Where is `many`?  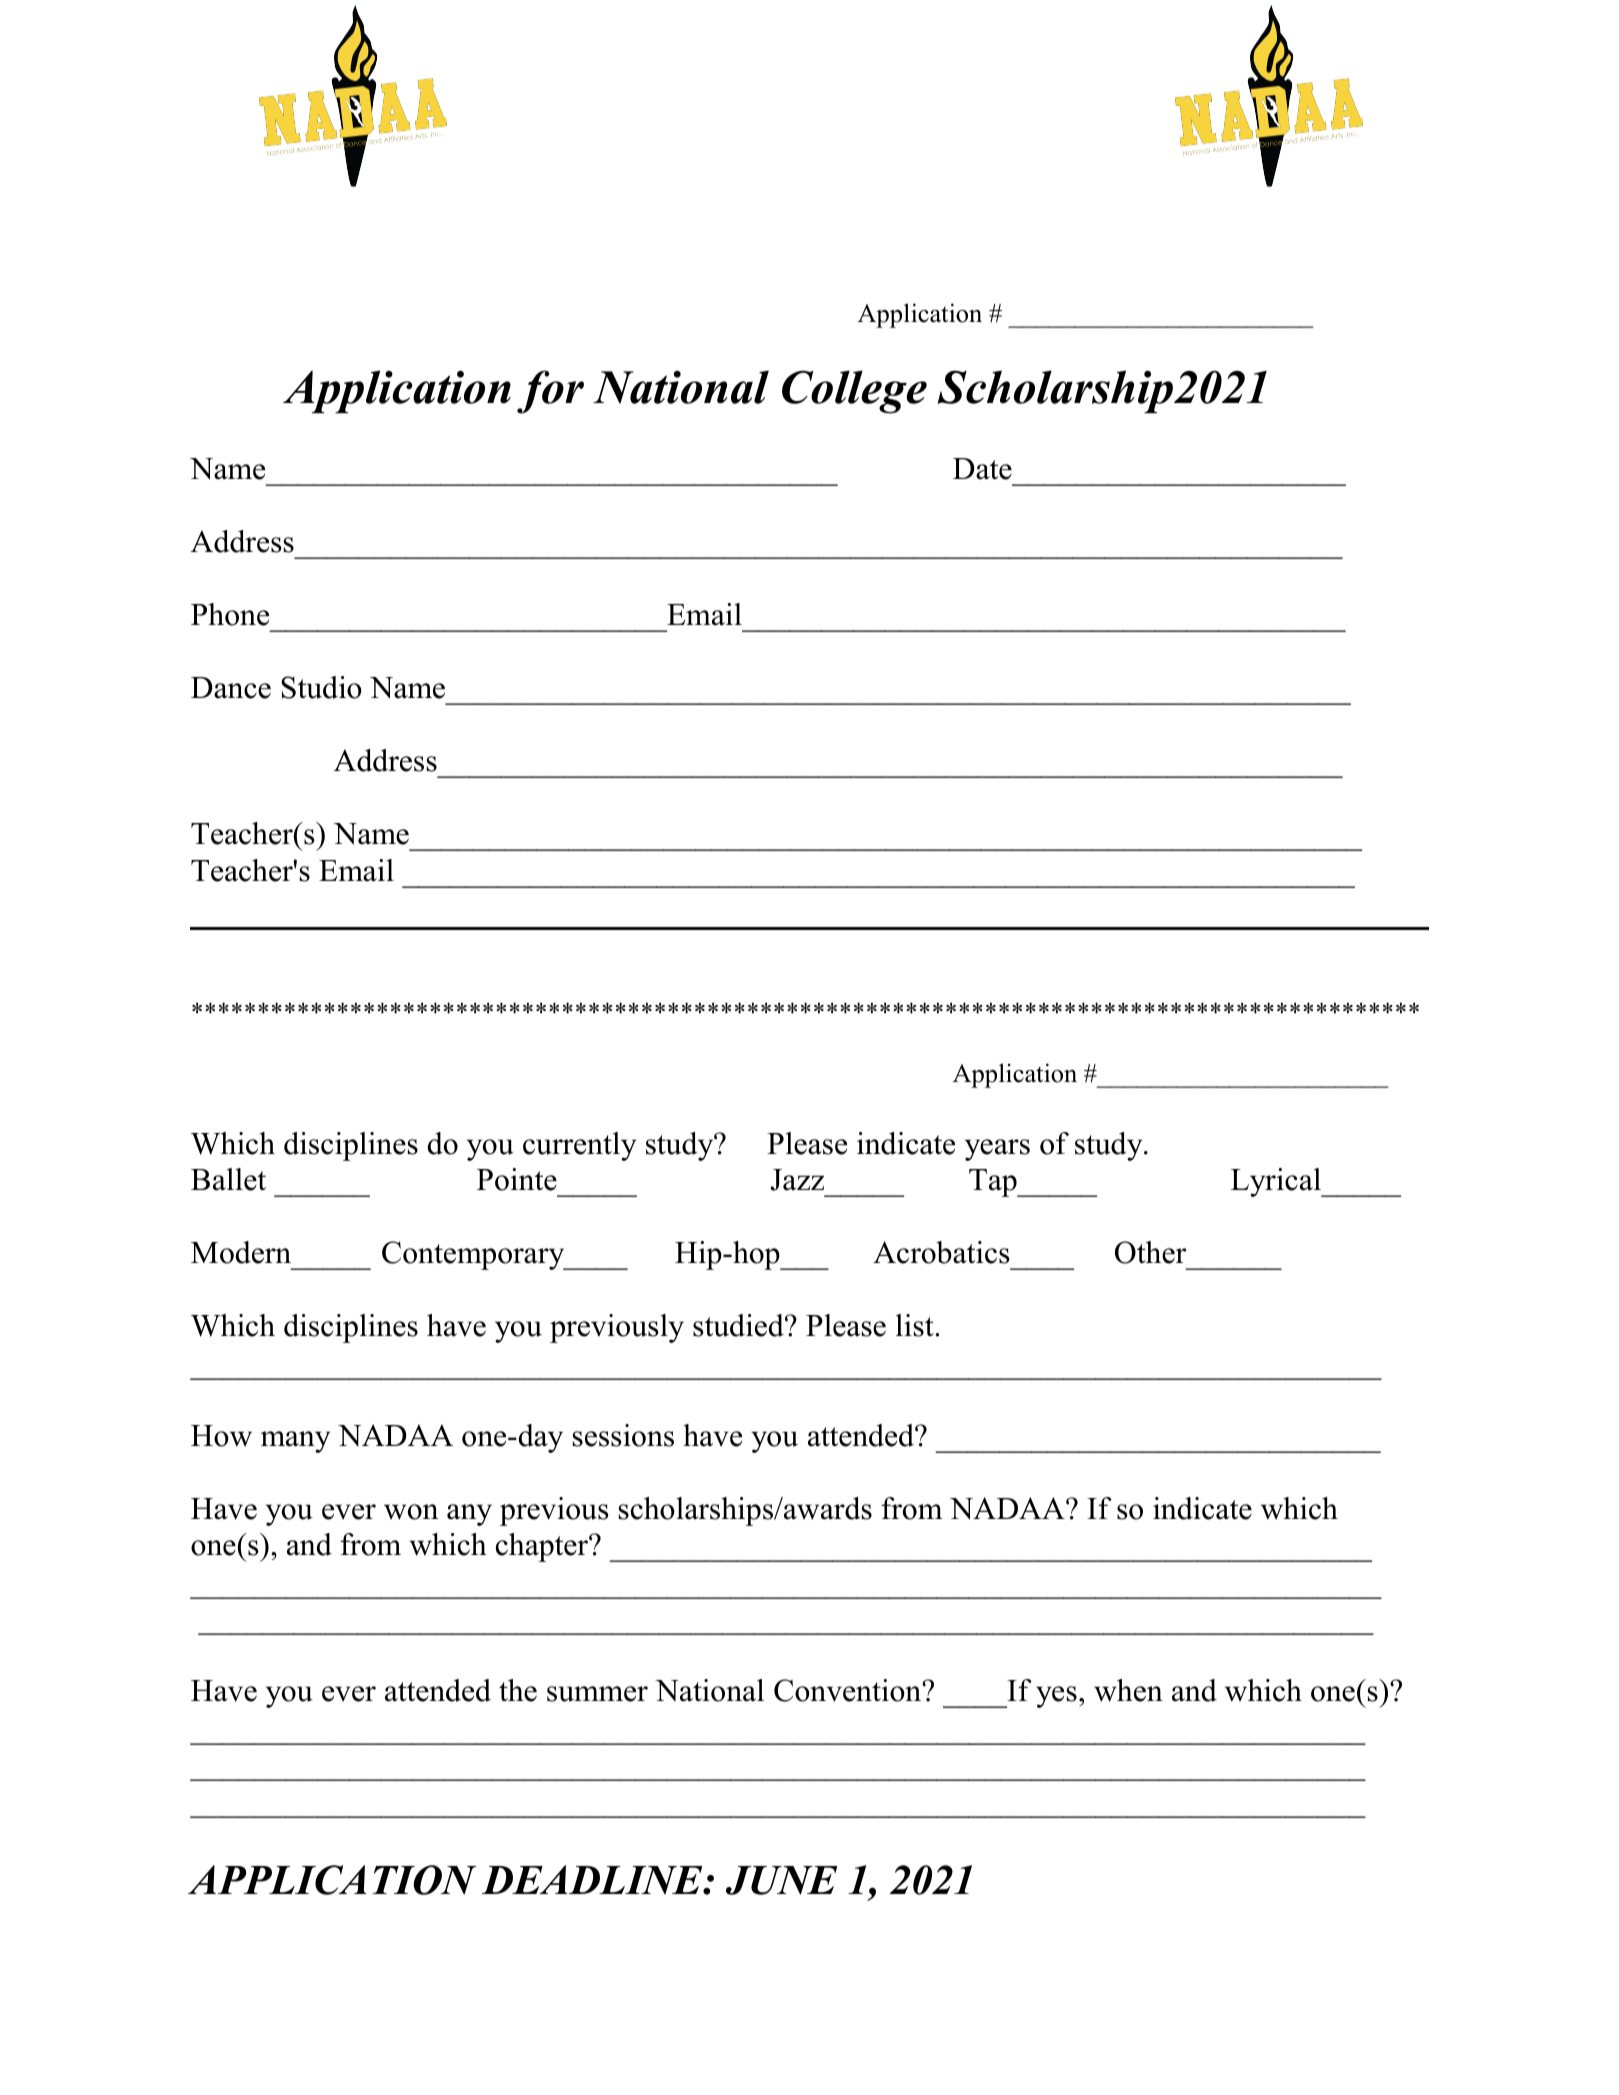 many is located at coordinates (295, 1442).
